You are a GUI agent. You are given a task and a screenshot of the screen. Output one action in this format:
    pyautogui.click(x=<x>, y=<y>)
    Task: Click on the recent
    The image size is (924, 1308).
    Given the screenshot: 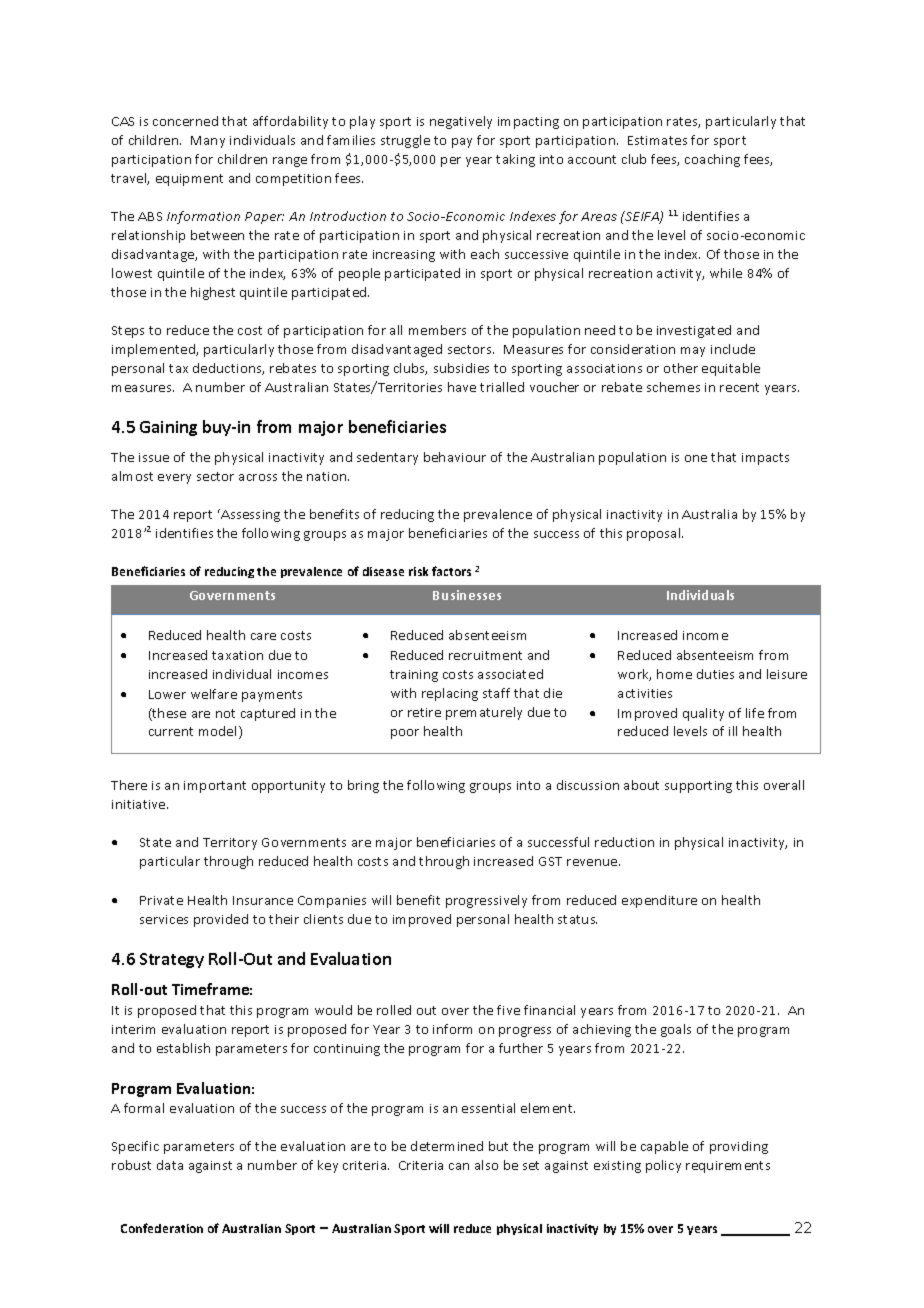 What is the action you would take?
    pyautogui.click(x=739, y=387)
